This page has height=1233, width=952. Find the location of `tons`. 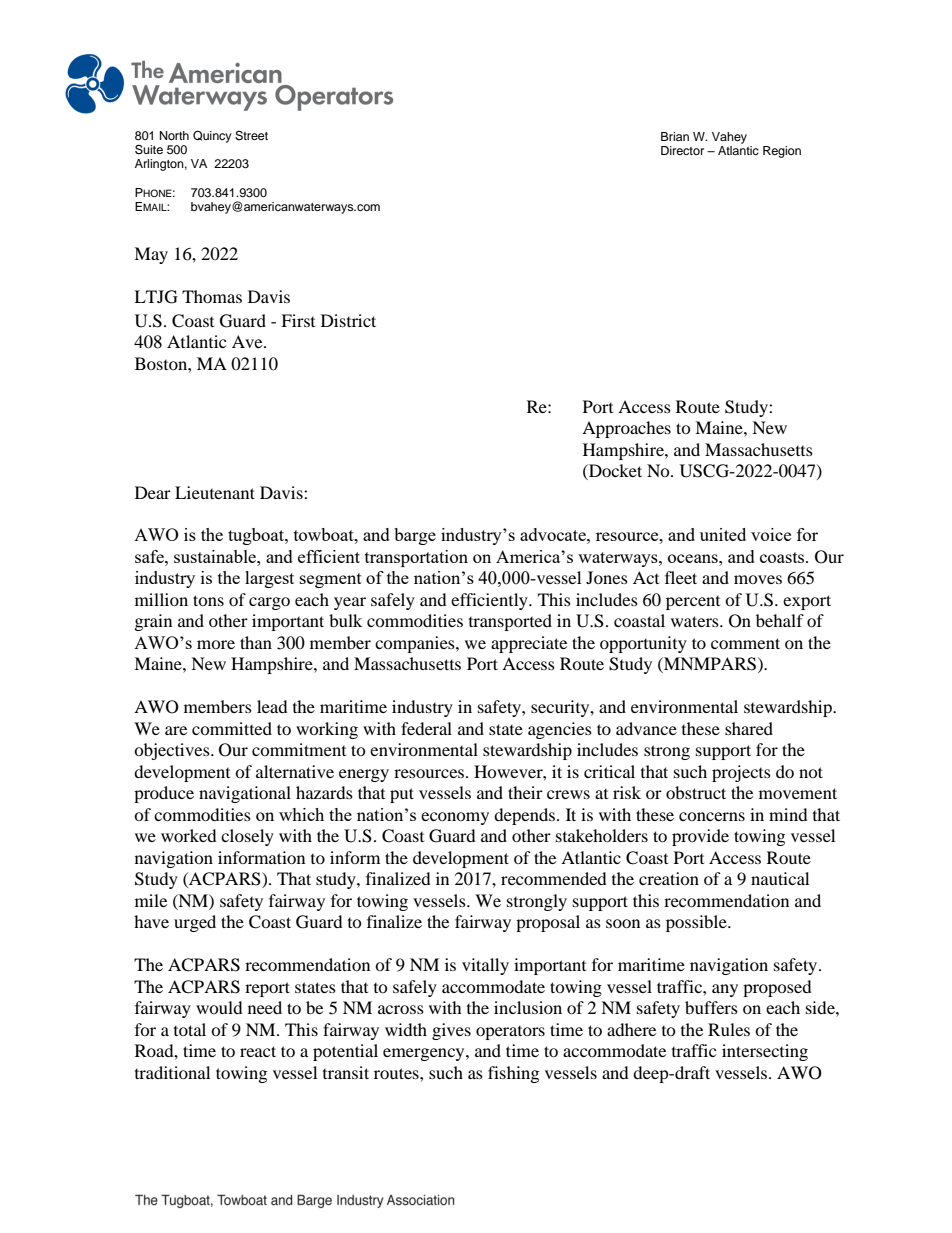

tons is located at coordinates (208, 600).
